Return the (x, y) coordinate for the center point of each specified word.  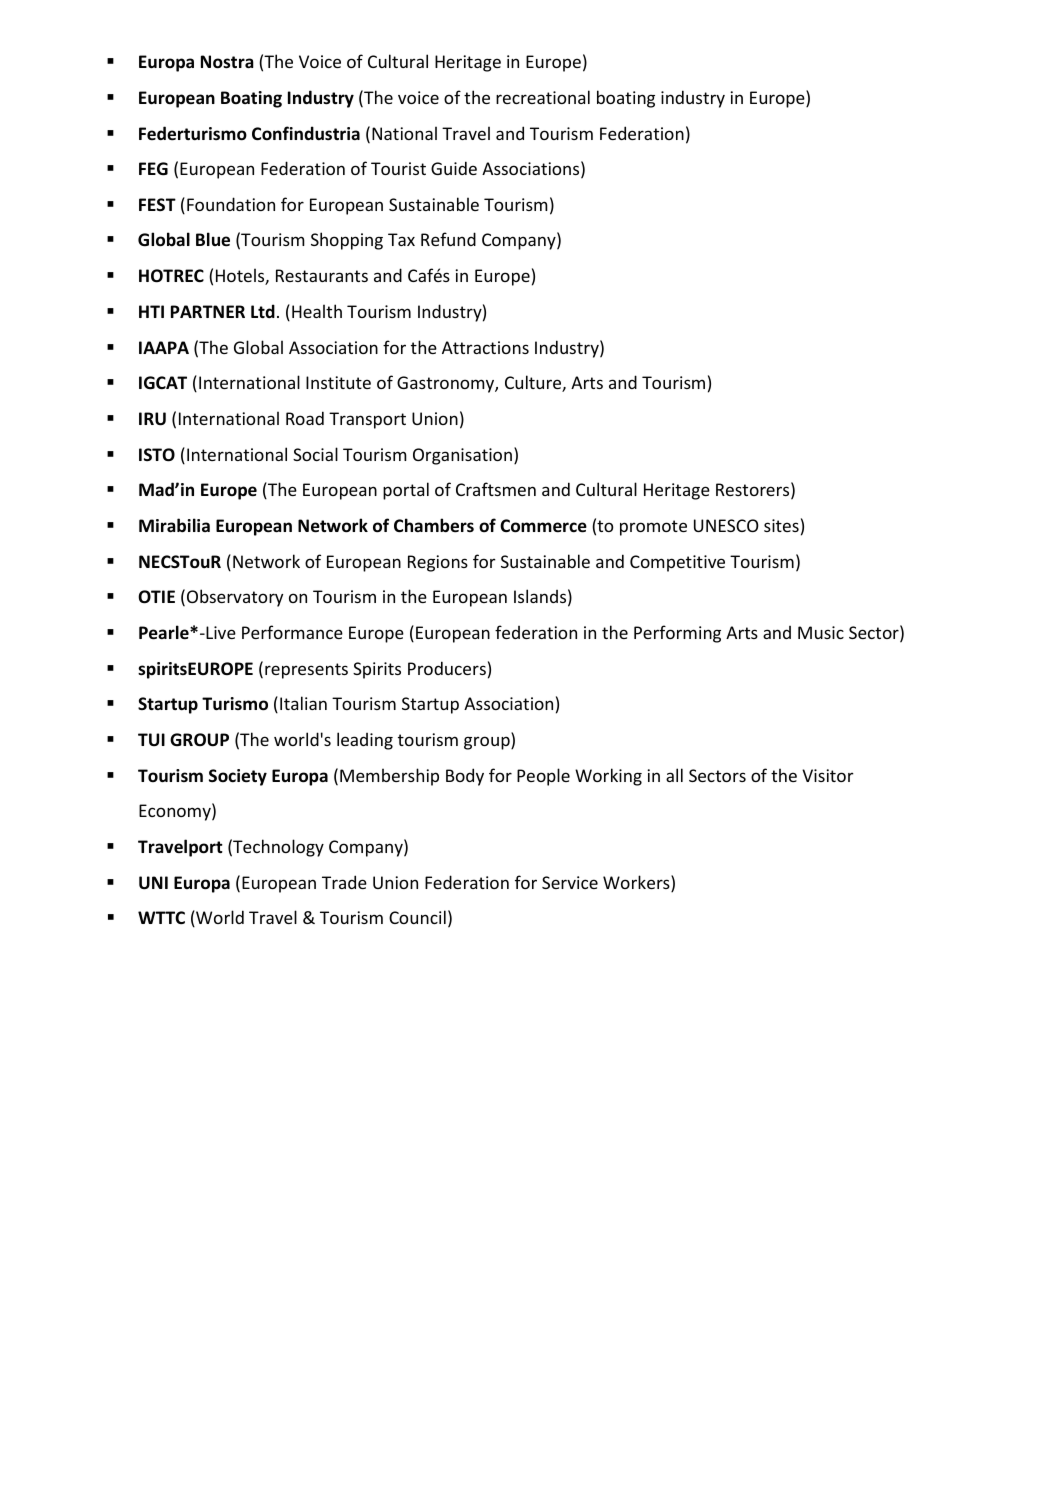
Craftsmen (496, 489)
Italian (303, 703)
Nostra (227, 62)
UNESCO (726, 525)
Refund (448, 239)
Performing (677, 634)
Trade (344, 882)
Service (570, 882)
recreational (543, 97)
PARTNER (208, 311)
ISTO (157, 455)
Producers (447, 668)
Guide (454, 168)
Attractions (485, 347)
